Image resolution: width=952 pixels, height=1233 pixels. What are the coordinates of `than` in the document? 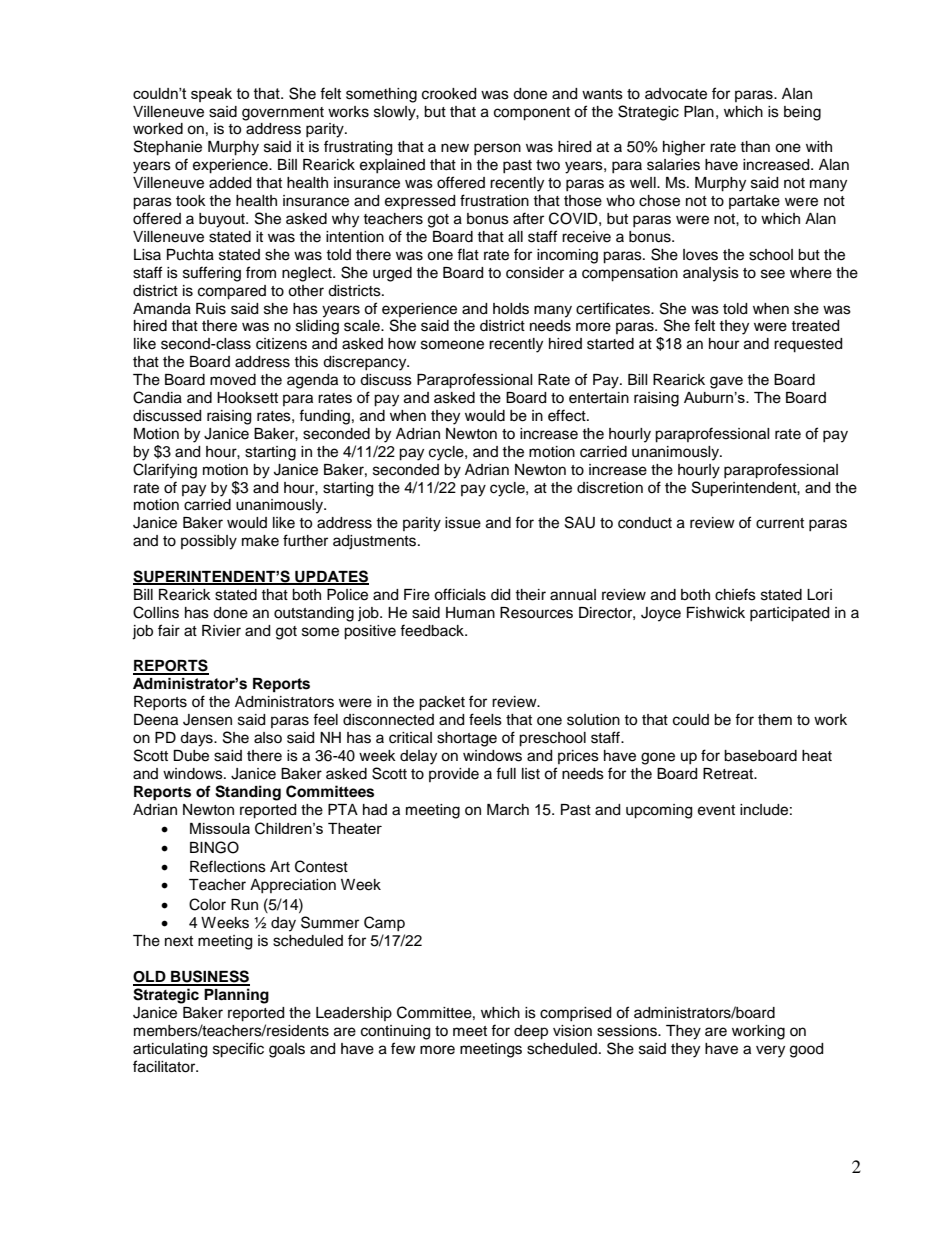 It's located at (755, 146).
